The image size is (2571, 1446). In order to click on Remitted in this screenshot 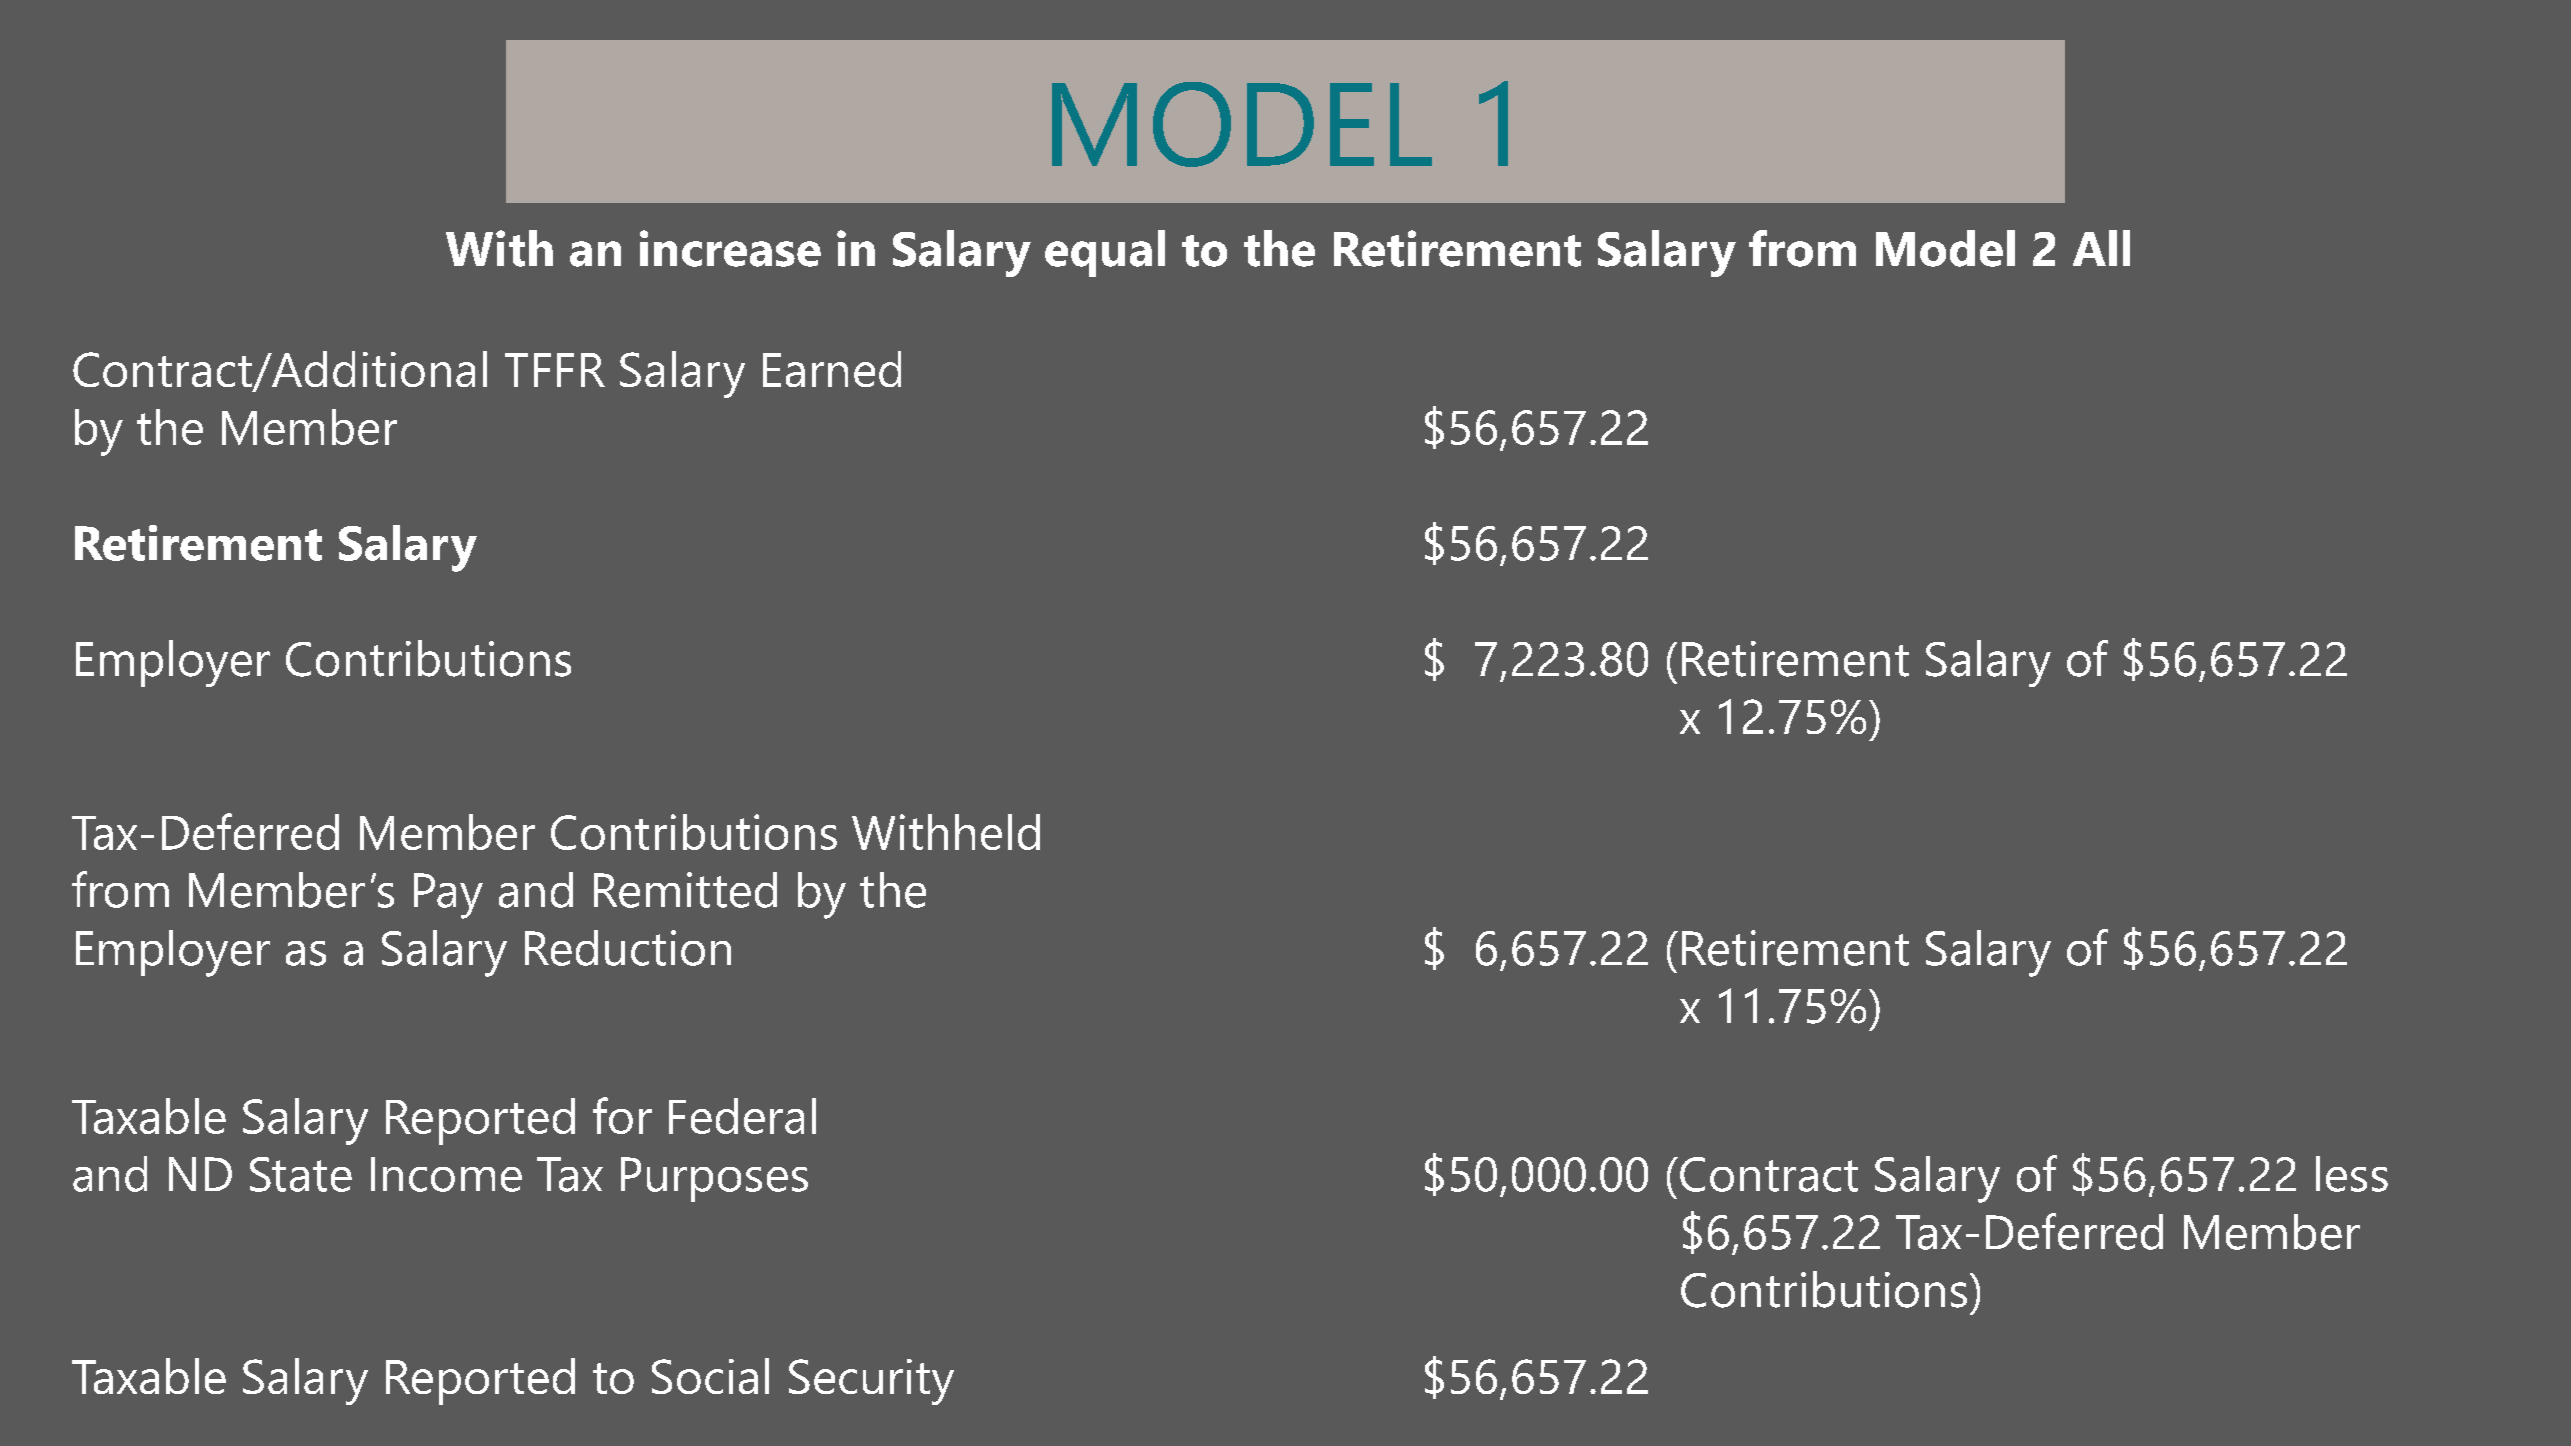, I will do `click(685, 890)`.
